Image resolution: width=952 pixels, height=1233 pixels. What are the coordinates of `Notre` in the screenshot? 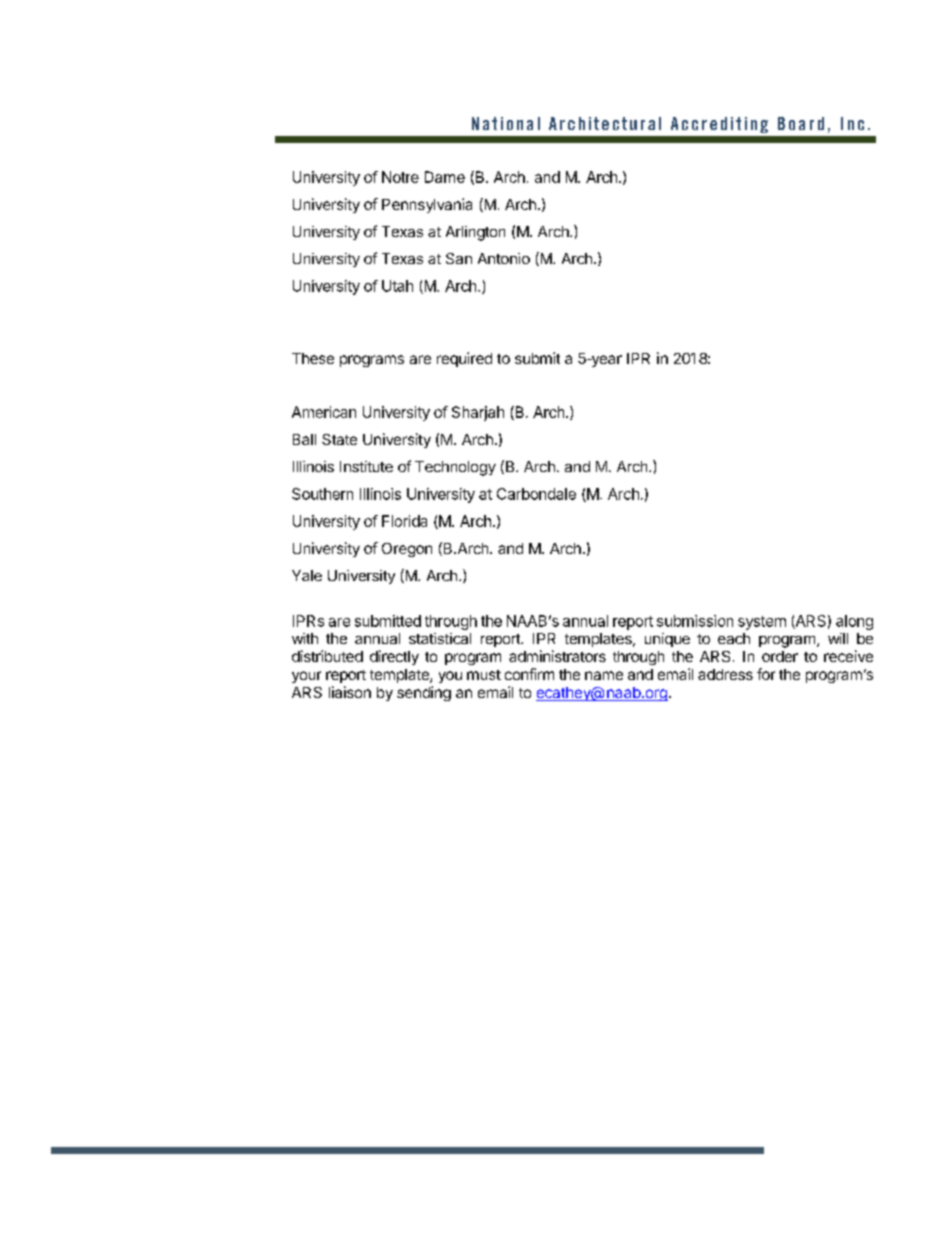 It's located at (400, 177).
